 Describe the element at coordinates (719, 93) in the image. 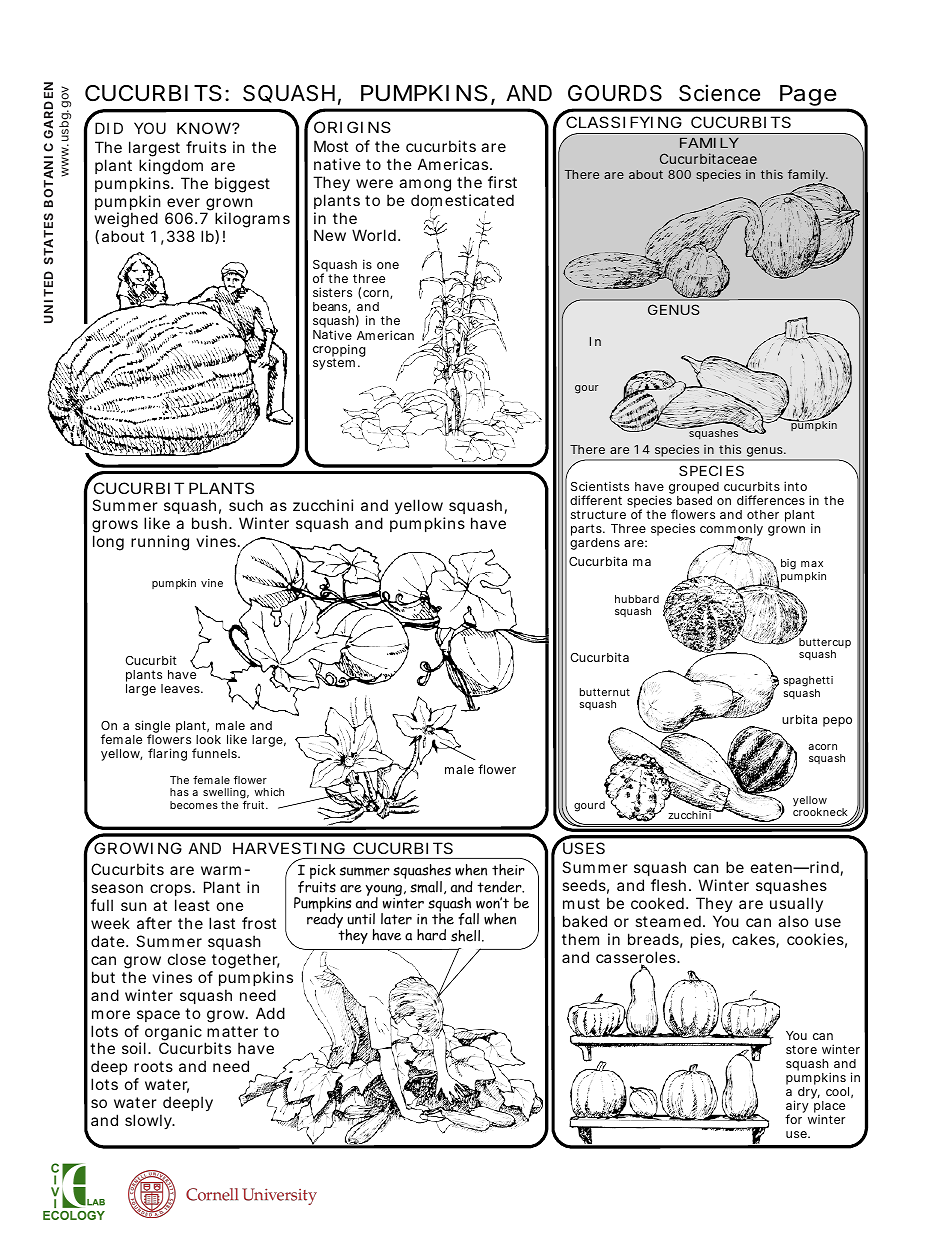

I see `Science` at that location.
